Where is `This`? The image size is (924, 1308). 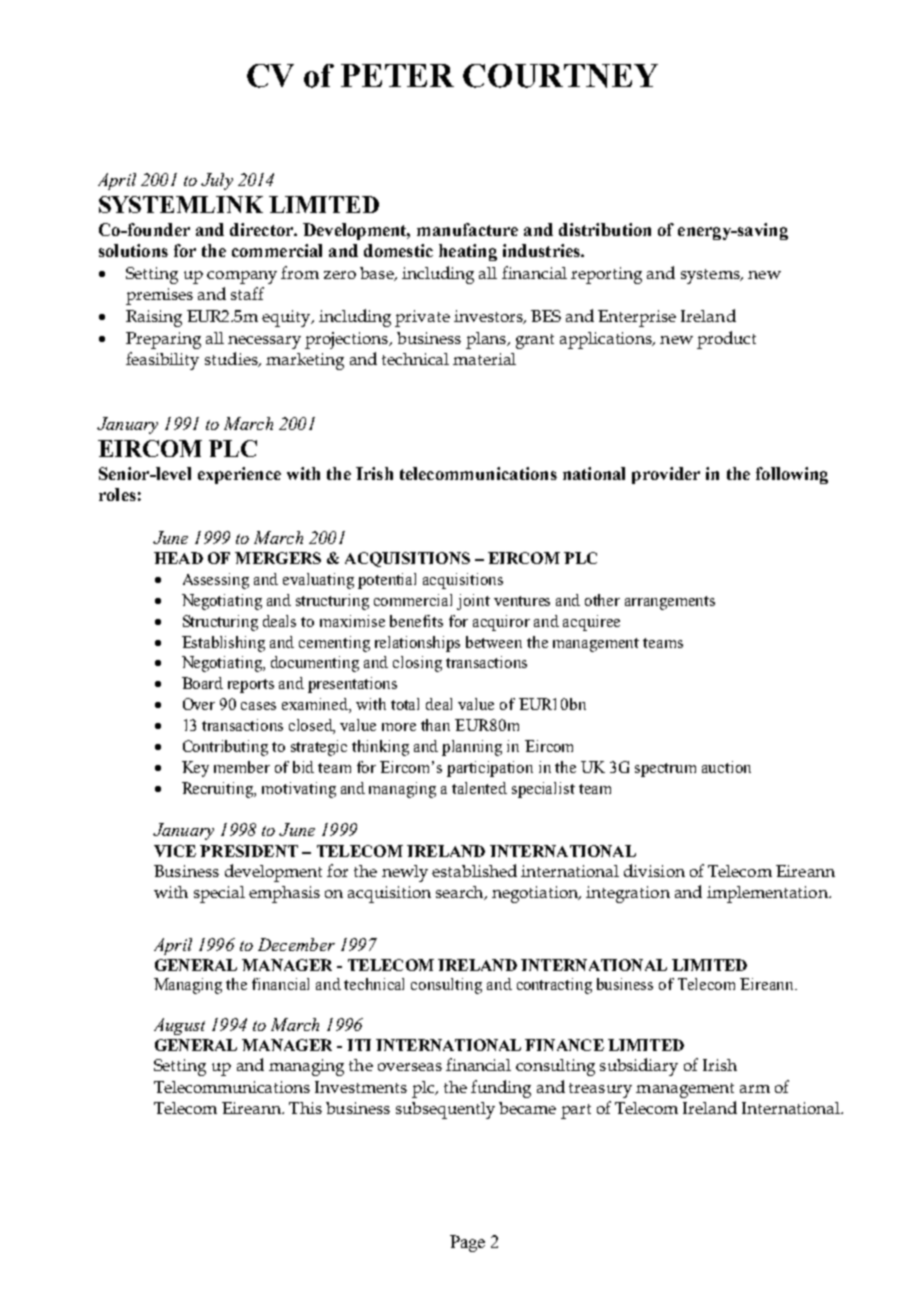 This is located at coordinates (305, 1108).
